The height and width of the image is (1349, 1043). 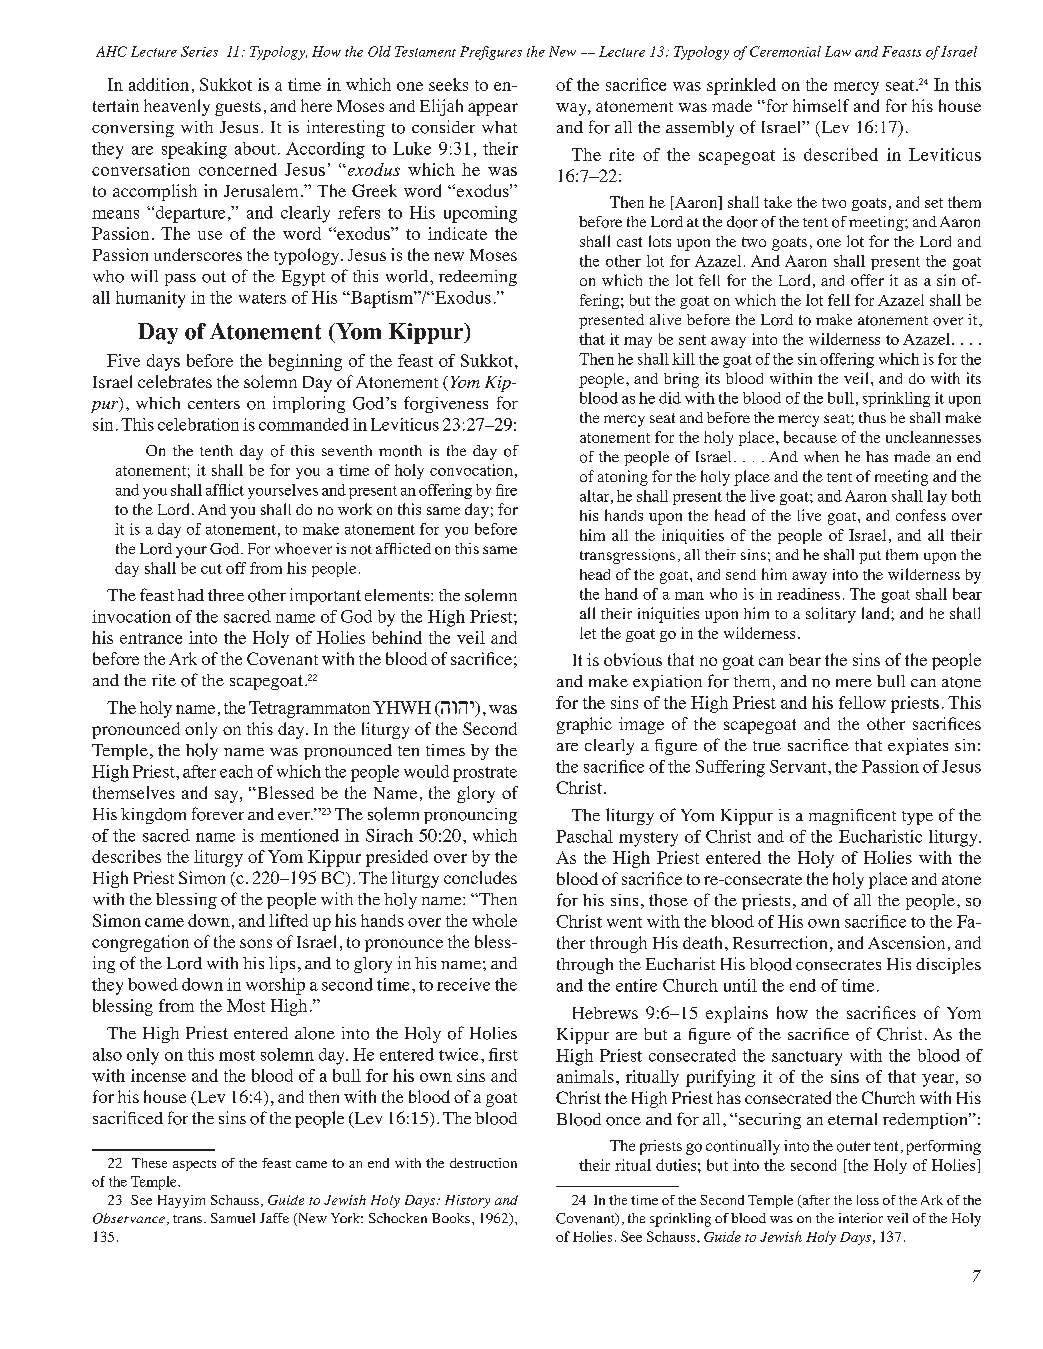 I want to click on magnificent, so click(x=852, y=817).
